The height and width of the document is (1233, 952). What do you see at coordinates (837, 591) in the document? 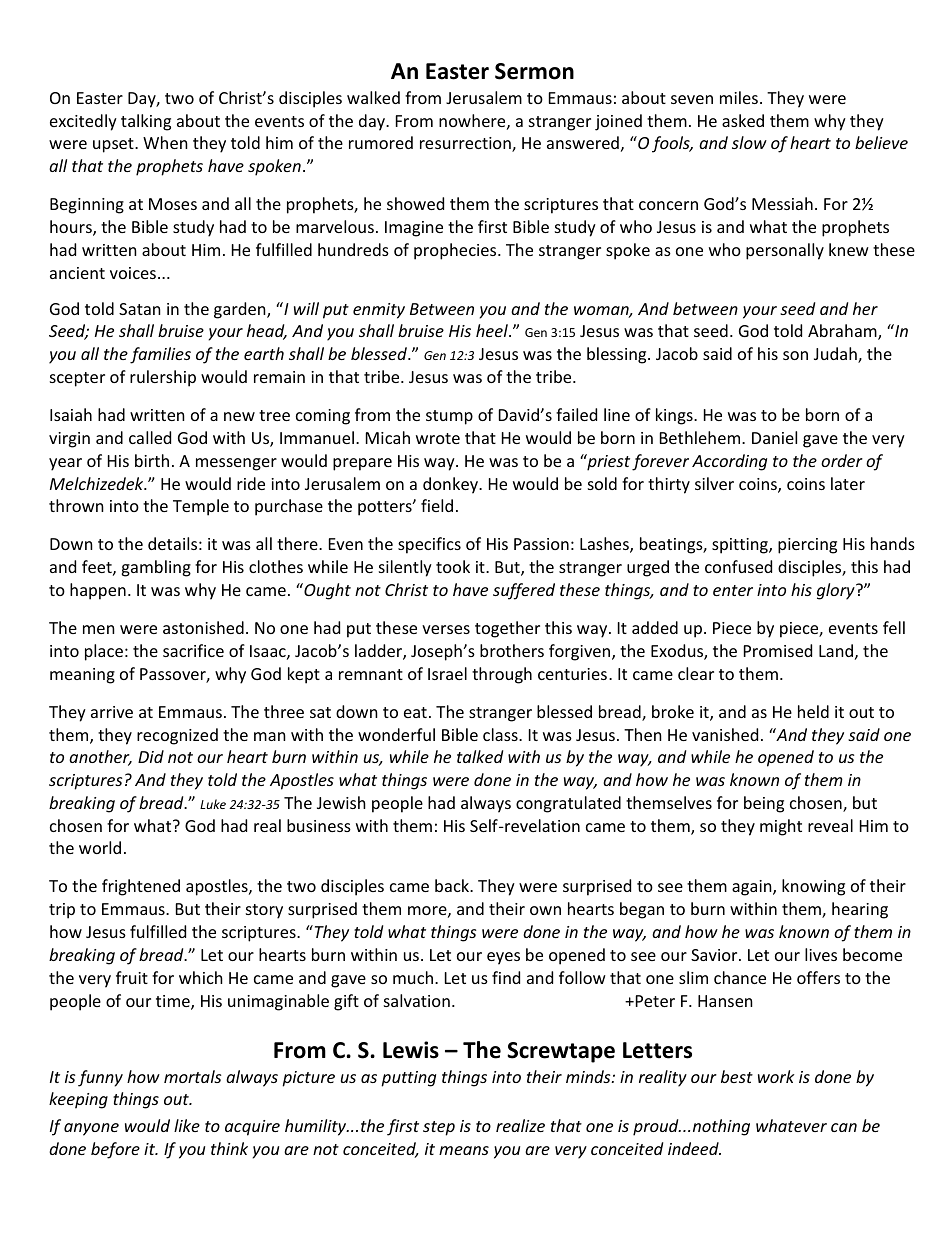
I see `glory` at bounding box center [837, 591].
